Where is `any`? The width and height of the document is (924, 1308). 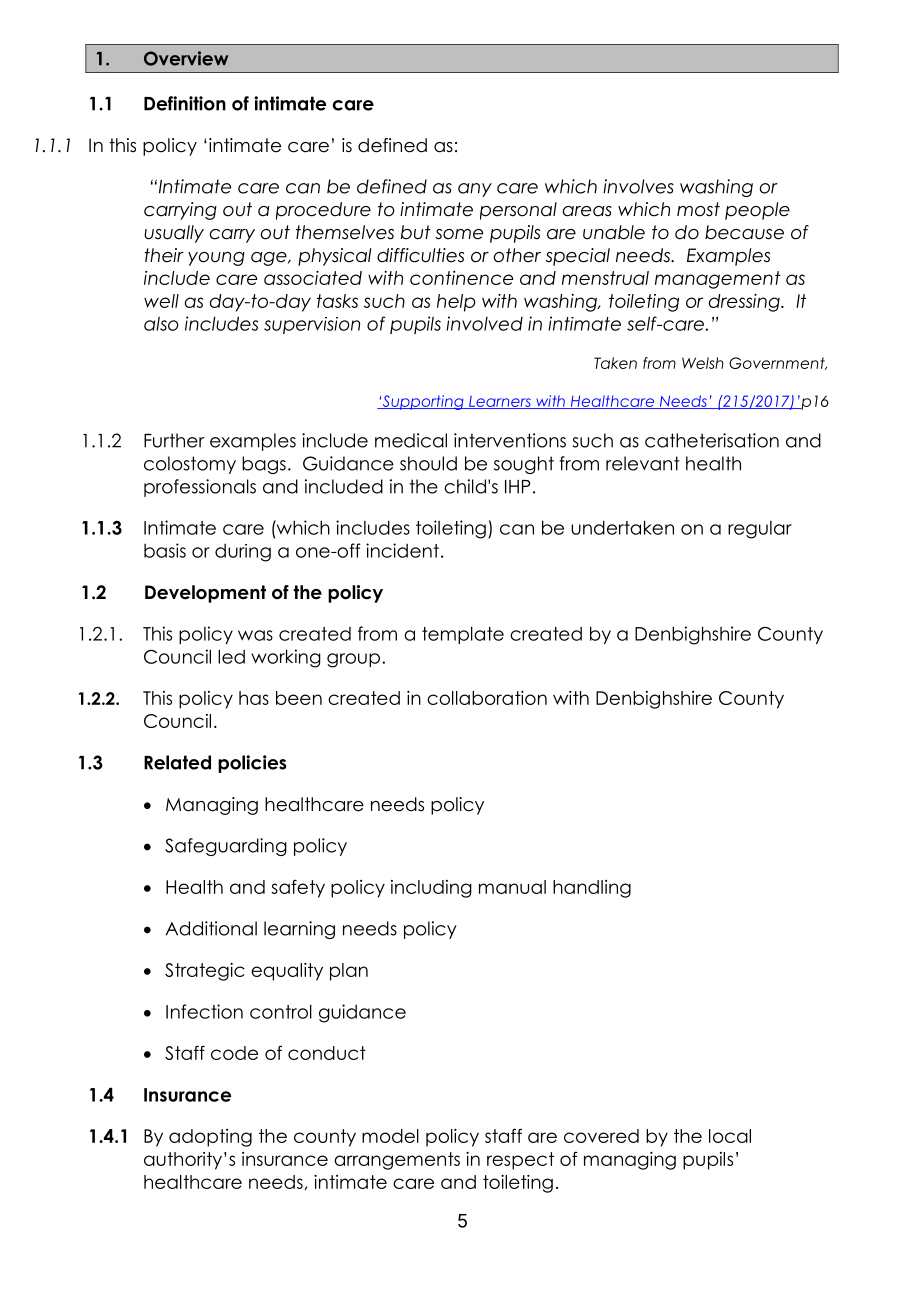 any is located at coordinates (475, 190).
